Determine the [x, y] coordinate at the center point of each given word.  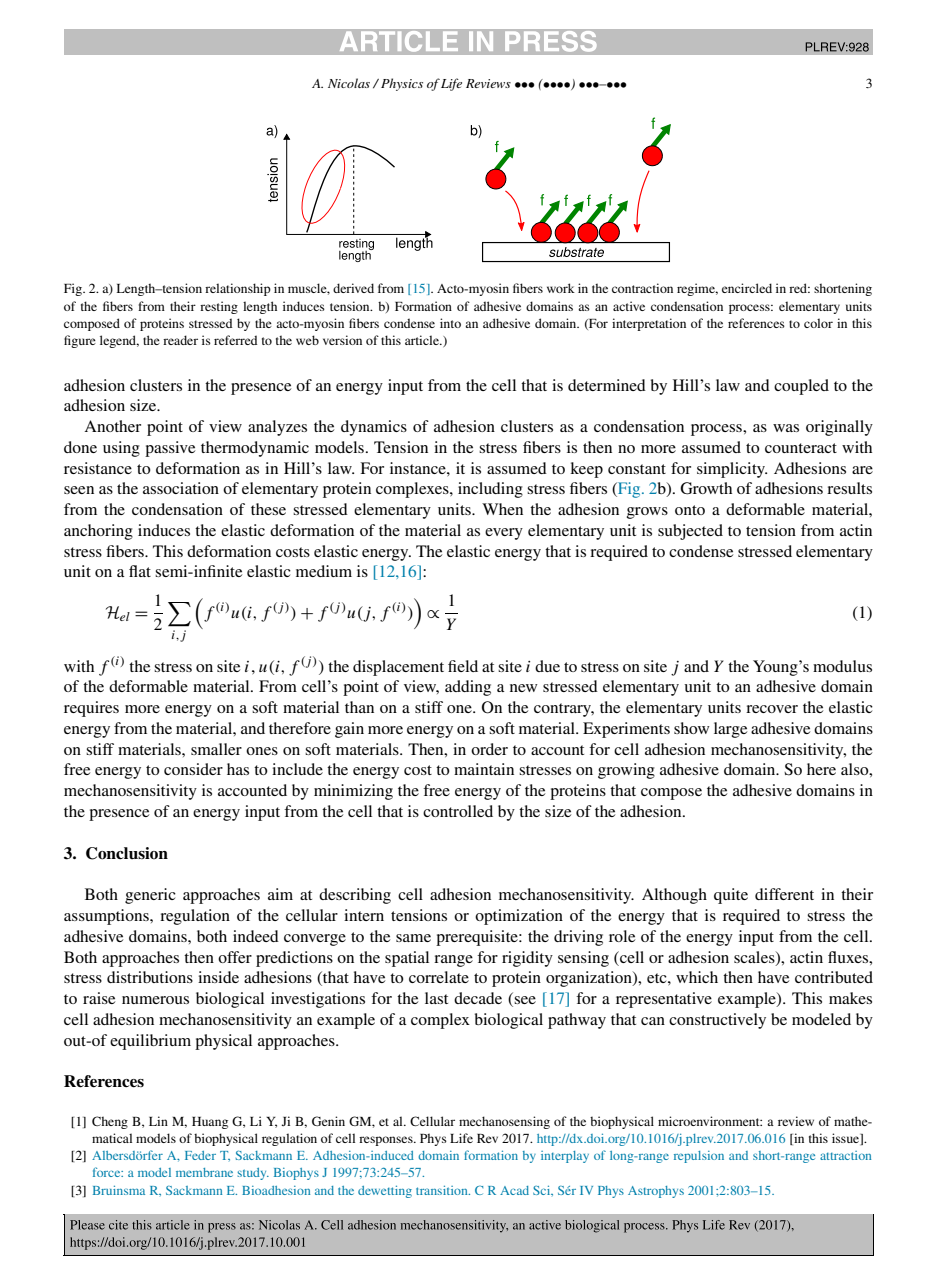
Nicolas [349, 83]
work [561, 288]
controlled [458, 811]
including [490, 490]
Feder [200, 1155]
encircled [747, 288]
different [784, 894]
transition [443, 1190]
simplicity [732, 470]
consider [193, 769]
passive [170, 449]
